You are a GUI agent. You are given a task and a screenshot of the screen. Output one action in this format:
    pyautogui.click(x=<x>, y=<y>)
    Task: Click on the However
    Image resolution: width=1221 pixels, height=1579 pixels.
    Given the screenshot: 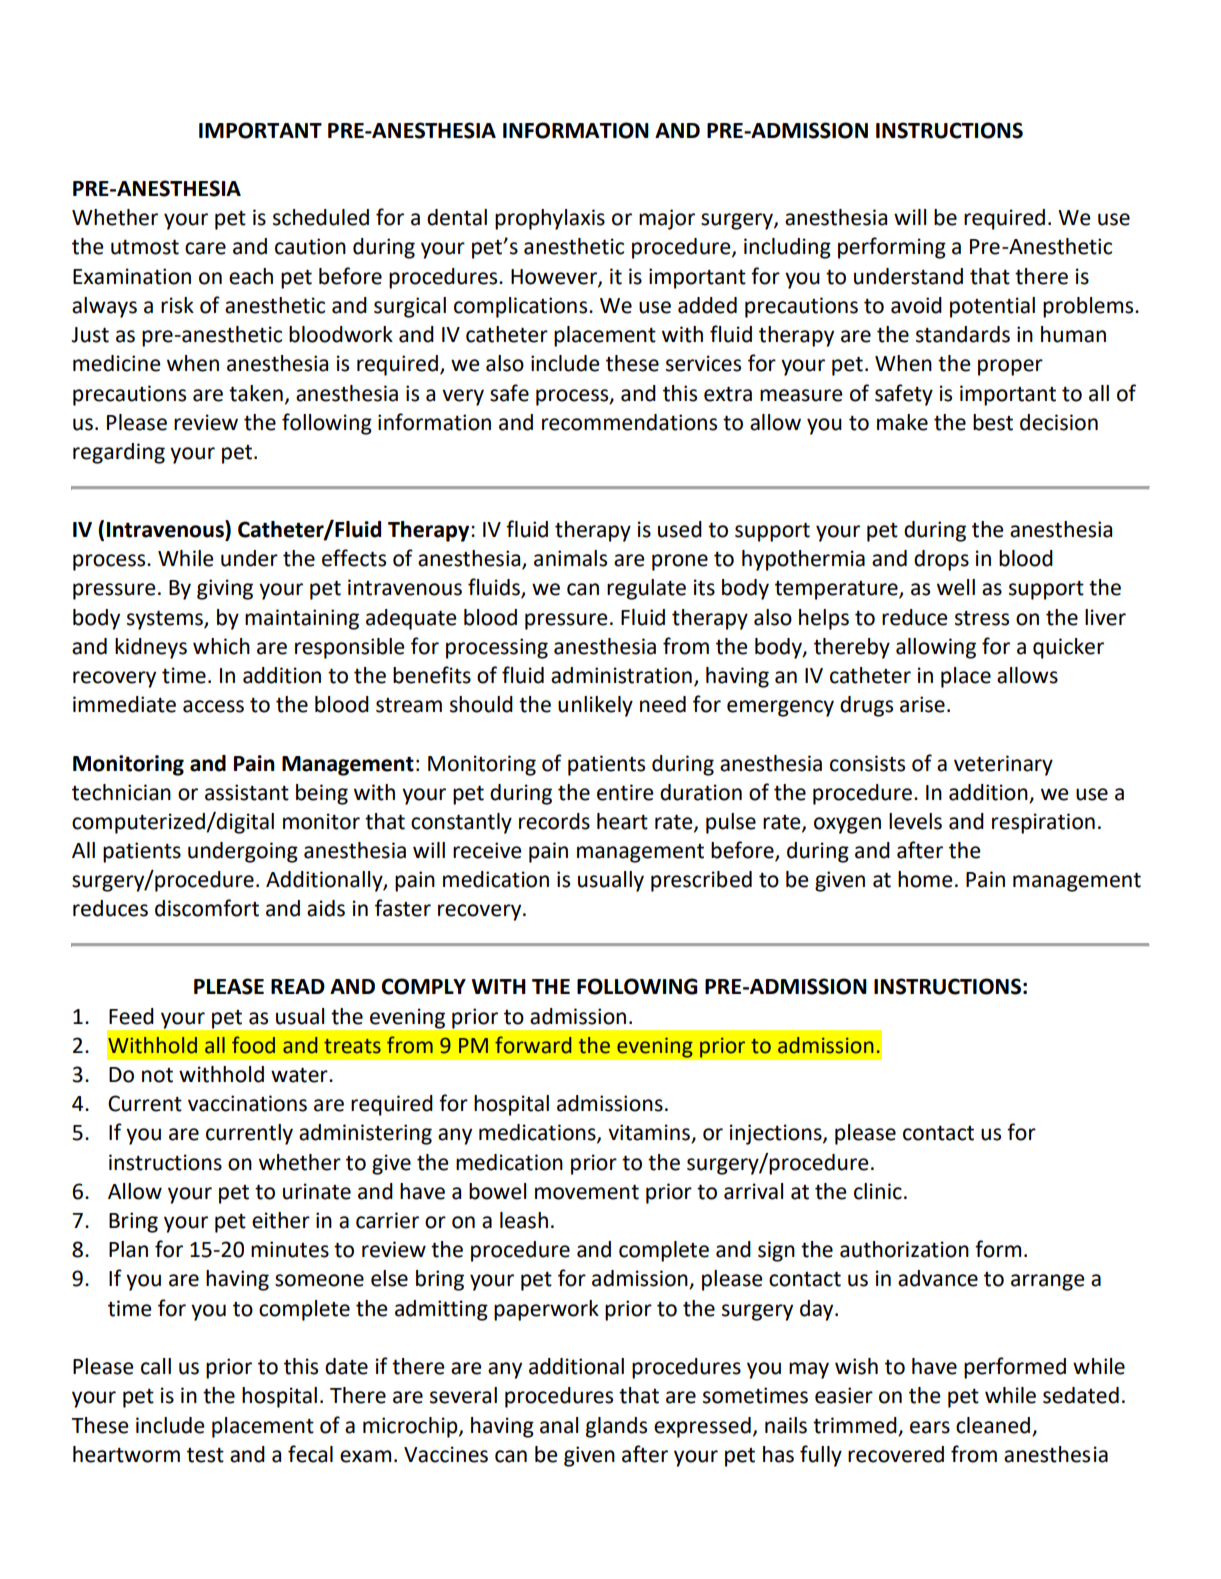 What is the action you would take?
    pyautogui.click(x=555, y=277)
